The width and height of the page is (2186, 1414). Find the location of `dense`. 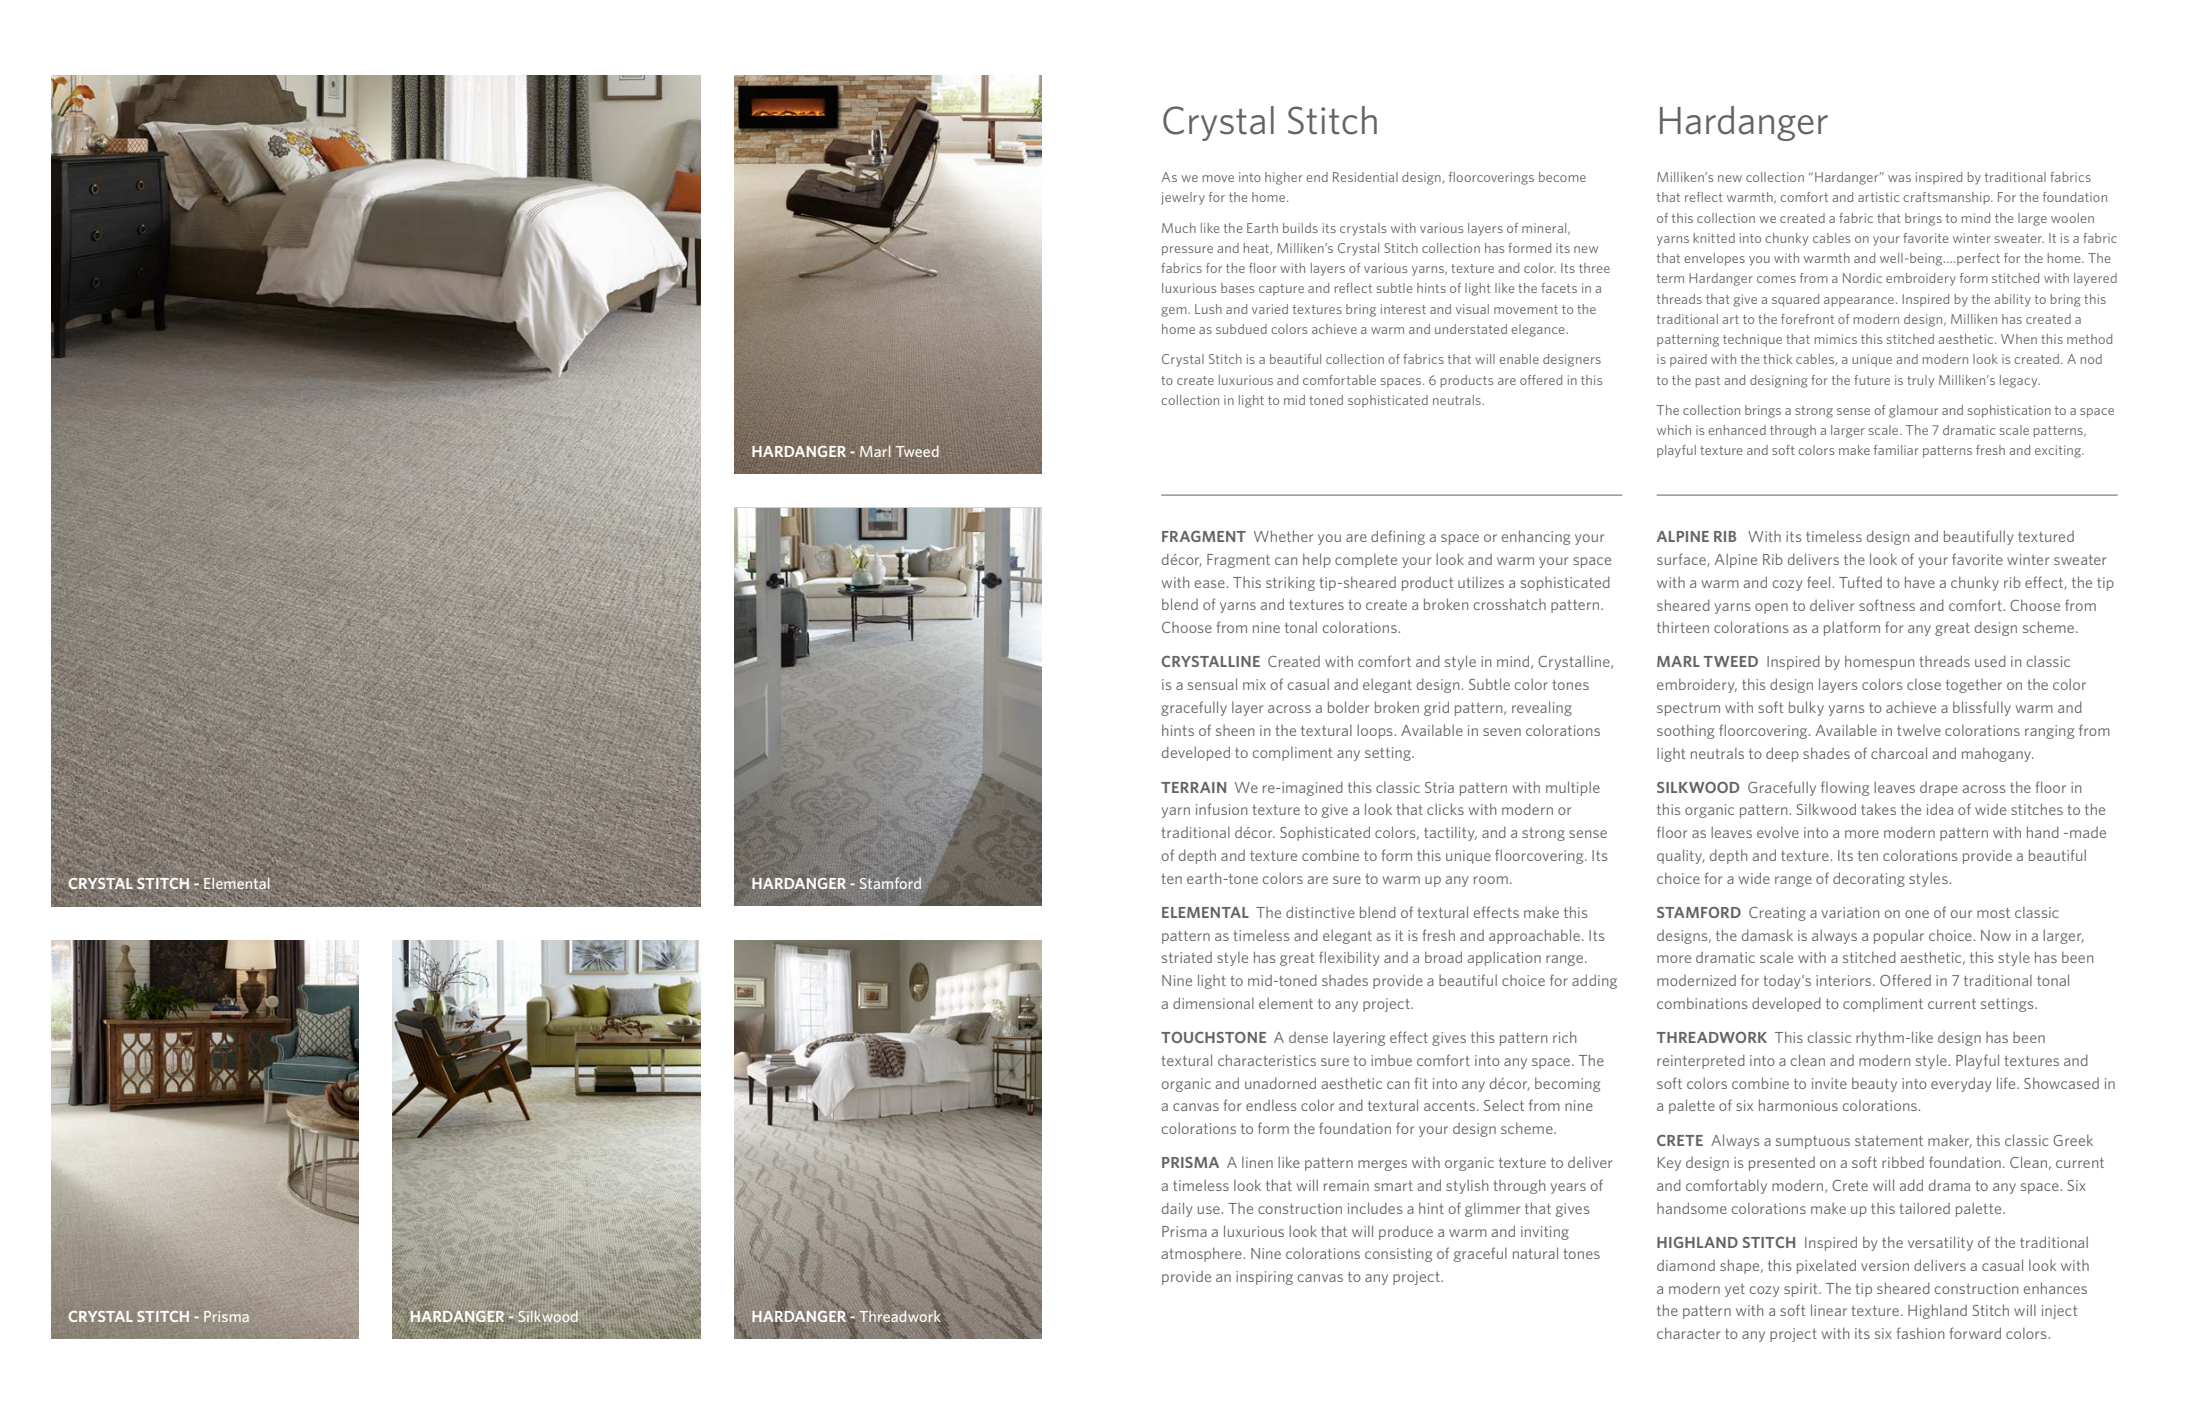

dense is located at coordinates (1308, 1037).
